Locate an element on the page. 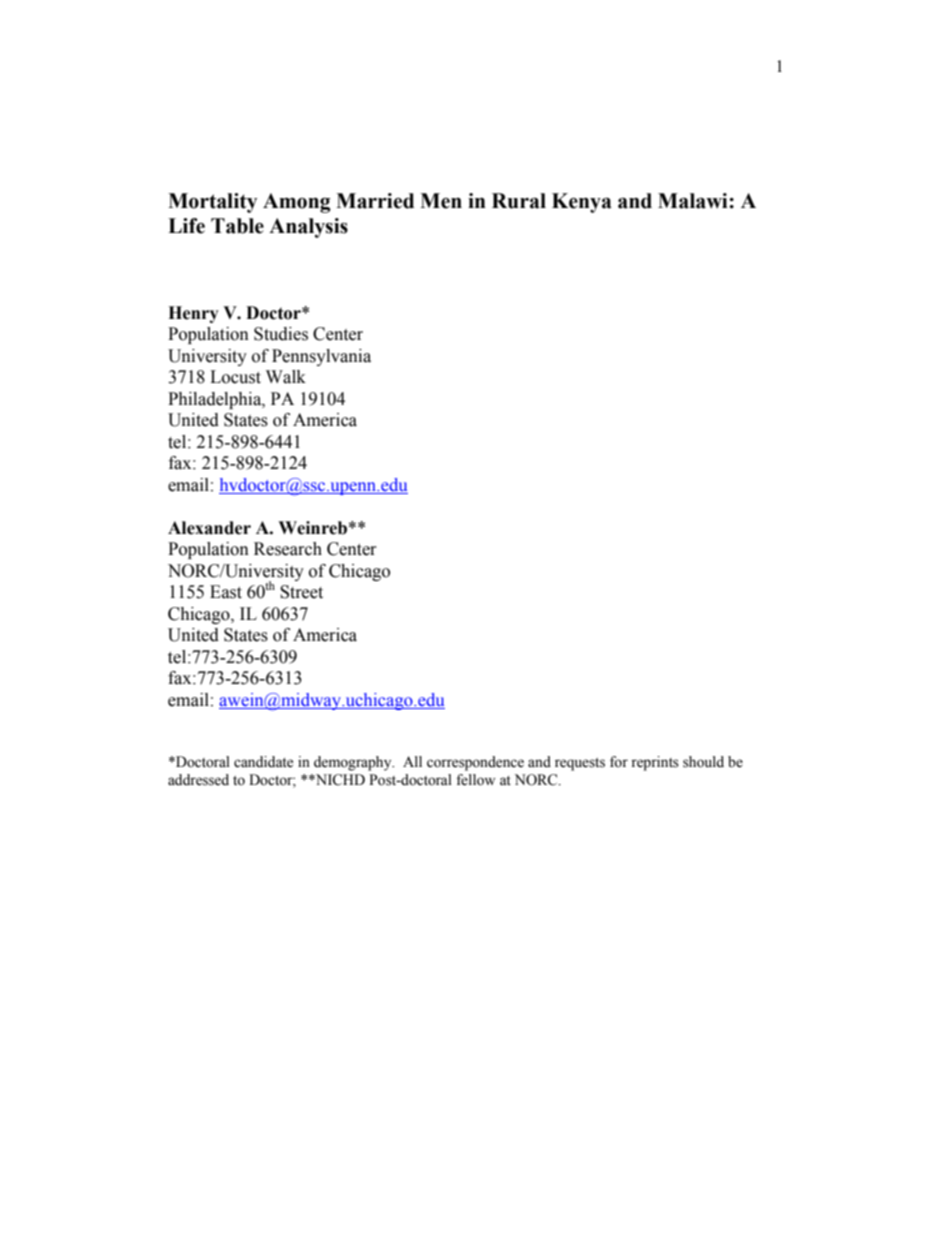  East is located at coordinates (226, 592).
